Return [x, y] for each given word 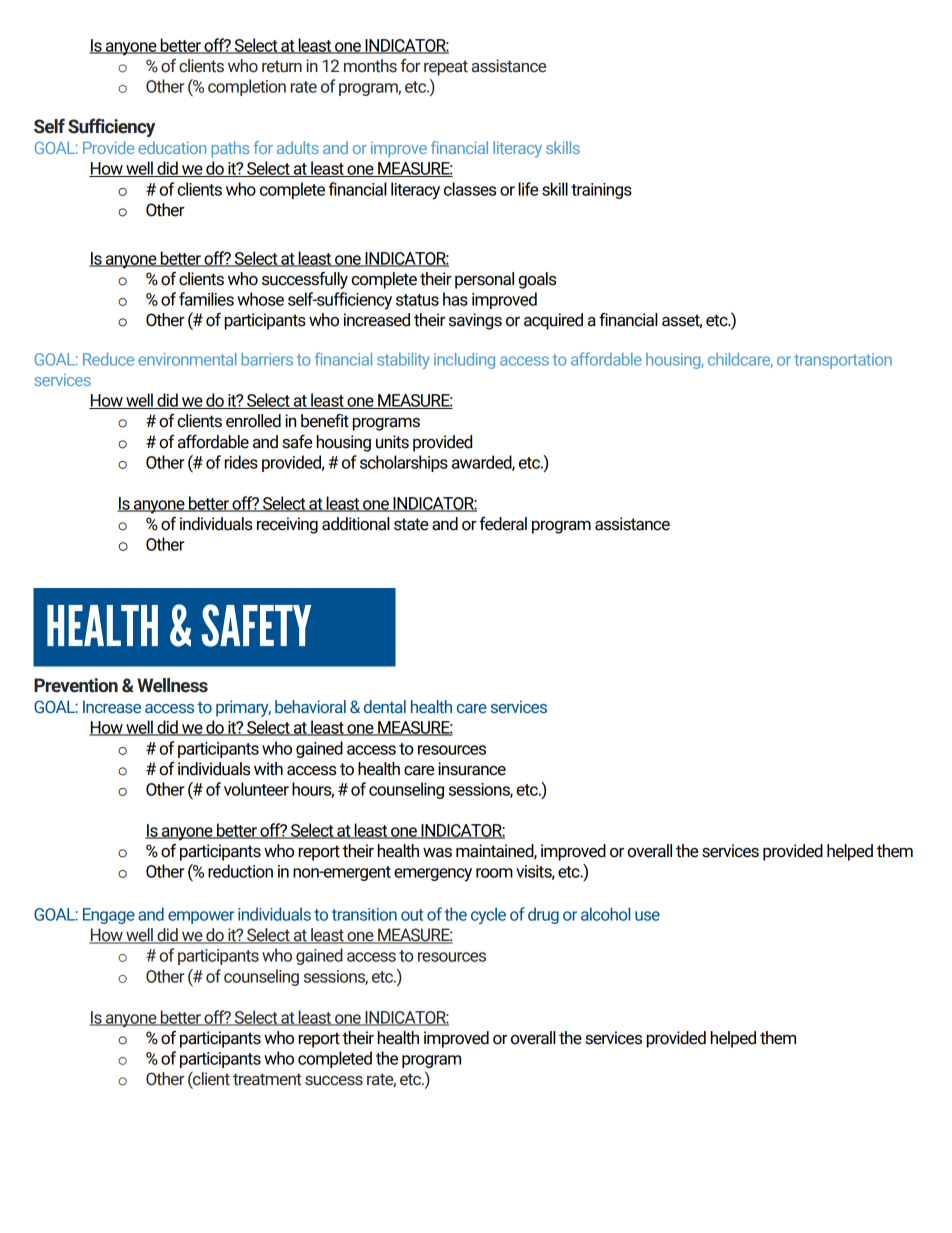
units [392, 442]
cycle [488, 915]
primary [243, 708]
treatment [267, 1079]
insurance [472, 769]
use [647, 916]
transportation [843, 361]
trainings [601, 191]
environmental [187, 359]
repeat [446, 68]
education [172, 147]
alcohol [605, 914]
